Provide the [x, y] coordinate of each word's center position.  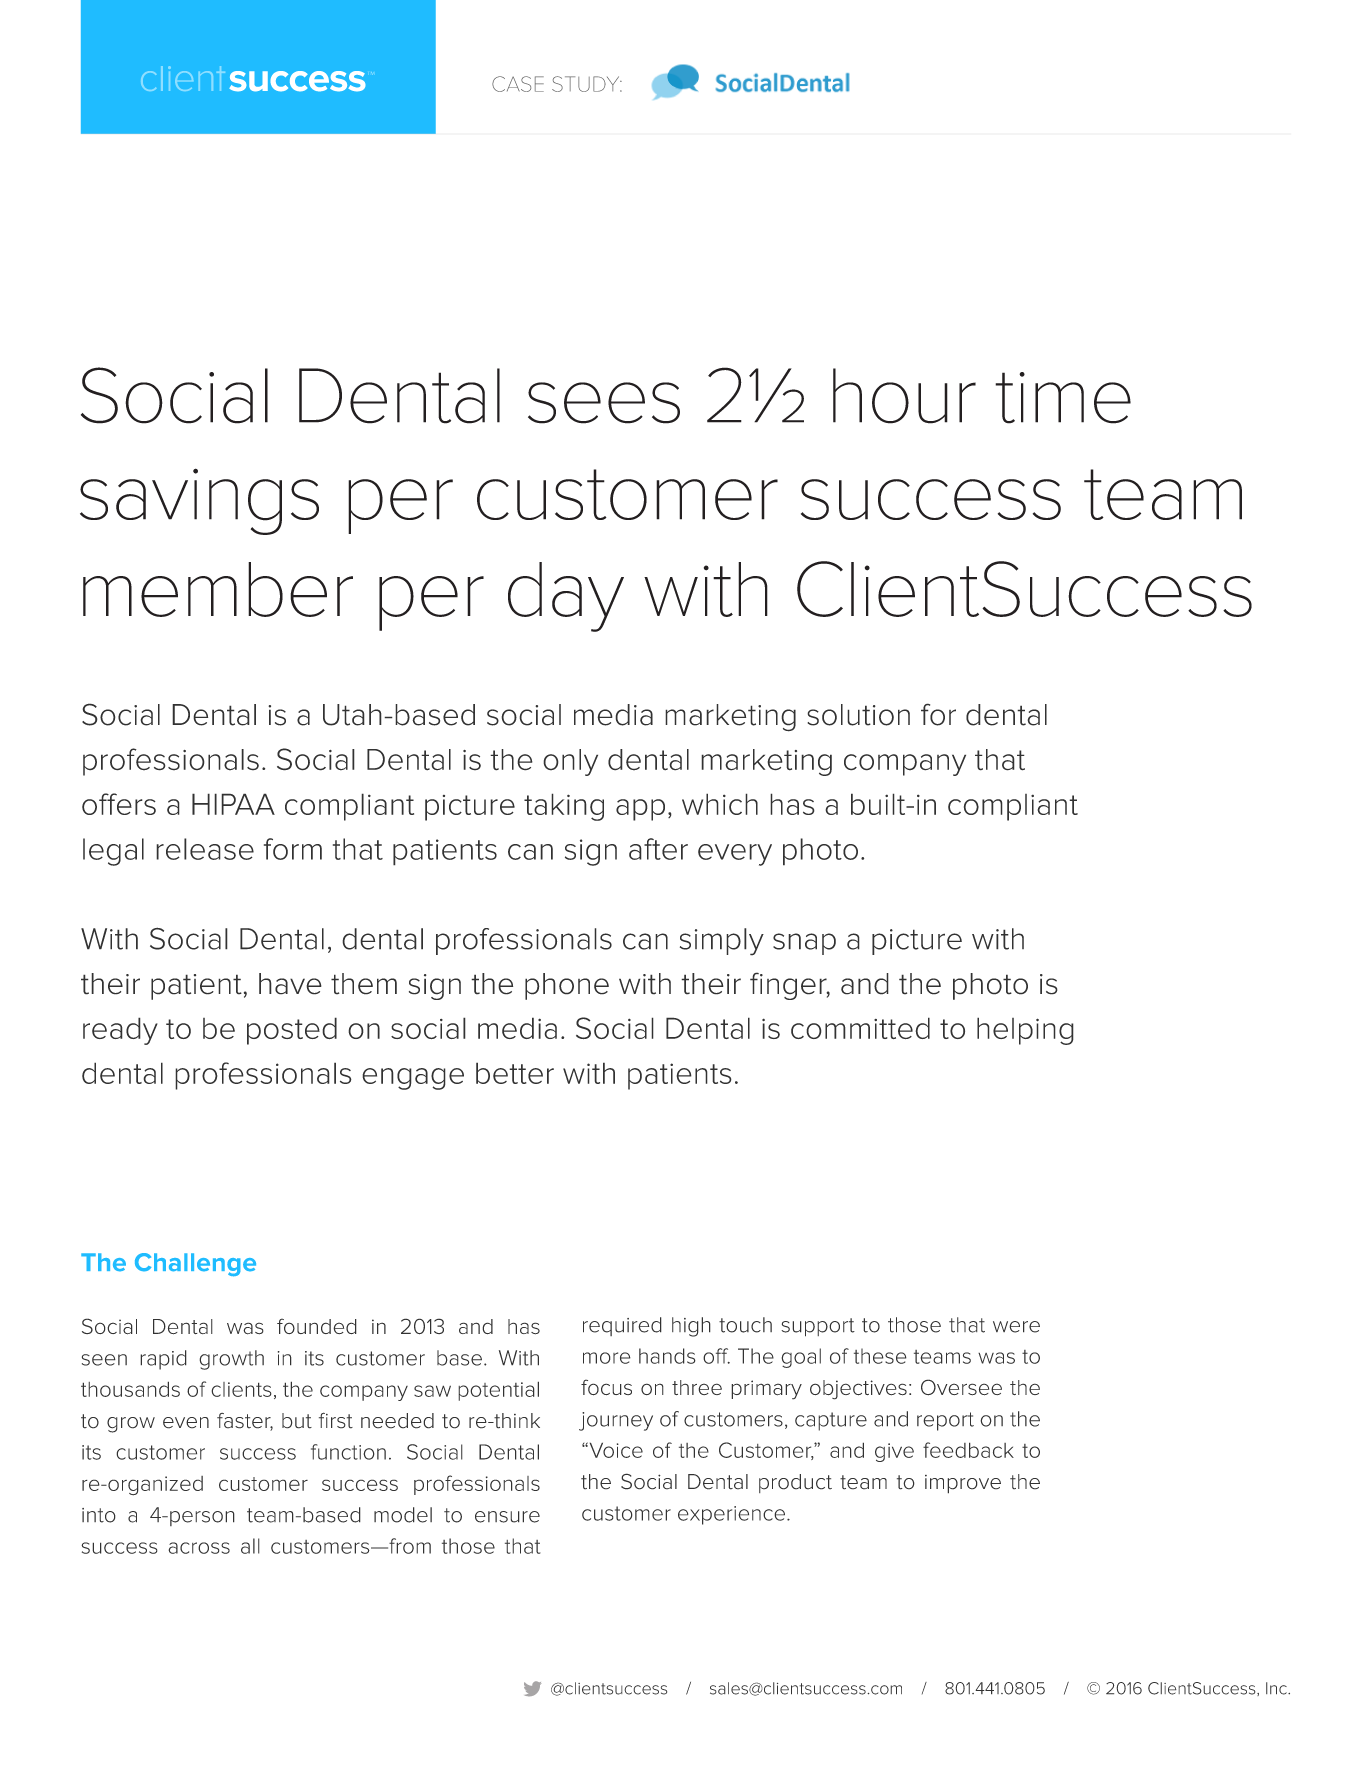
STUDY [587, 84]
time [1063, 398]
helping [1025, 1031]
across [199, 1548]
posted [292, 1031]
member [218, 589]
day [566, 597]
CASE [518, 84]
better [515, 1073]
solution [858, 715]
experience [731, 1515]
